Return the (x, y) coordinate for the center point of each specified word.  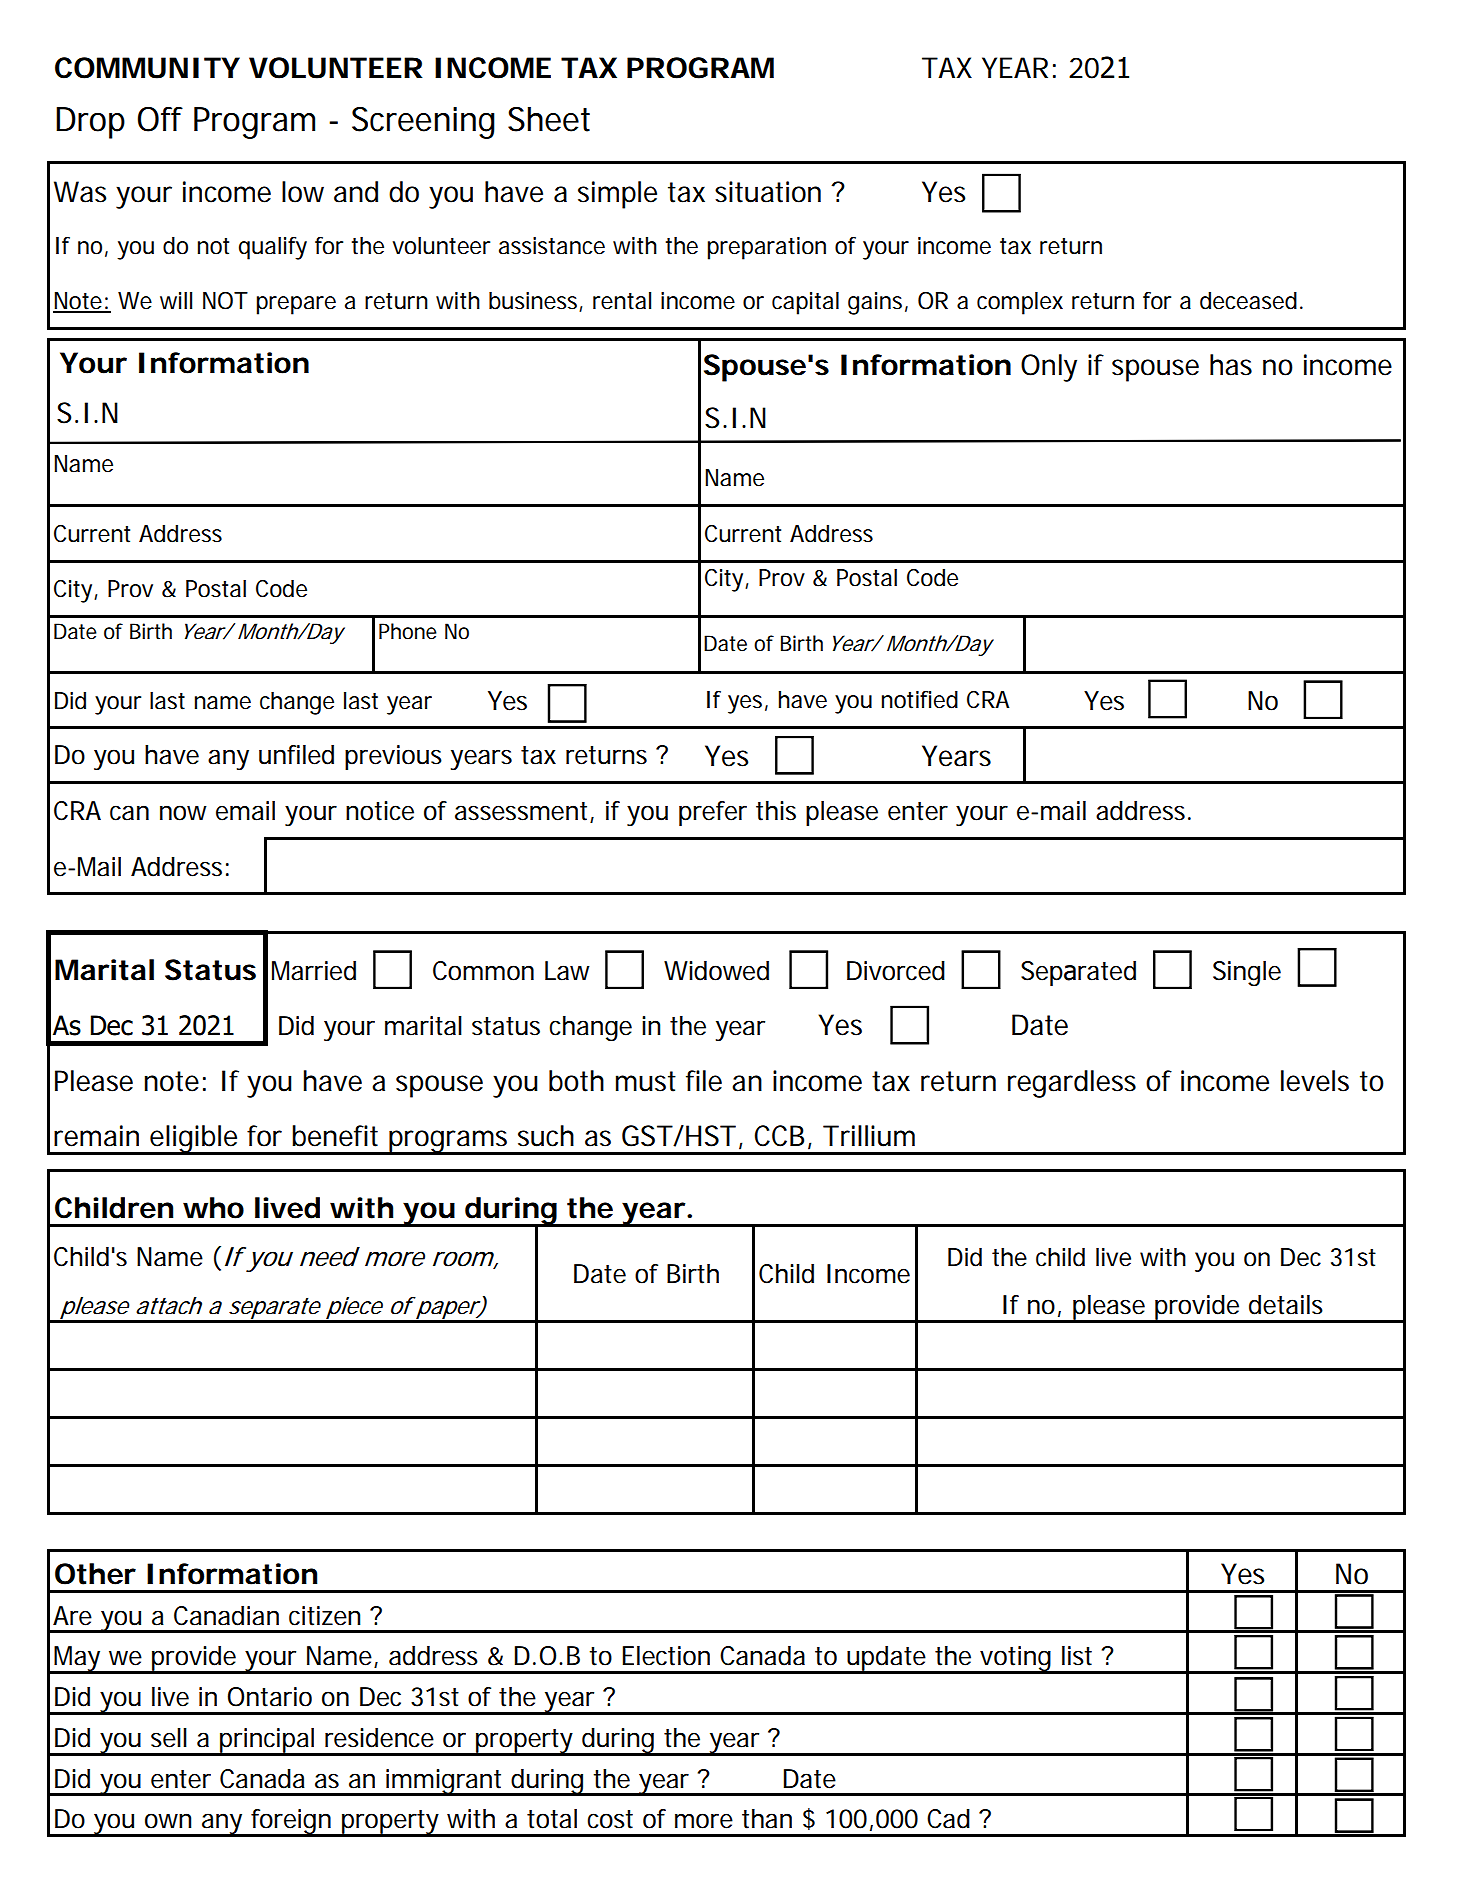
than (767, 1819)
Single (1247, 973)
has (1231, 365)
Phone (408, 631)
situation (768, 192)
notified (920, 700)
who (213, 1208)
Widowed (716, 971)
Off (160, 119)
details (1286, 1305)
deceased (1248, 301)
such (546, 1136)
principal (268, 1741)
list (1077, 1656)
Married (314, 971)
